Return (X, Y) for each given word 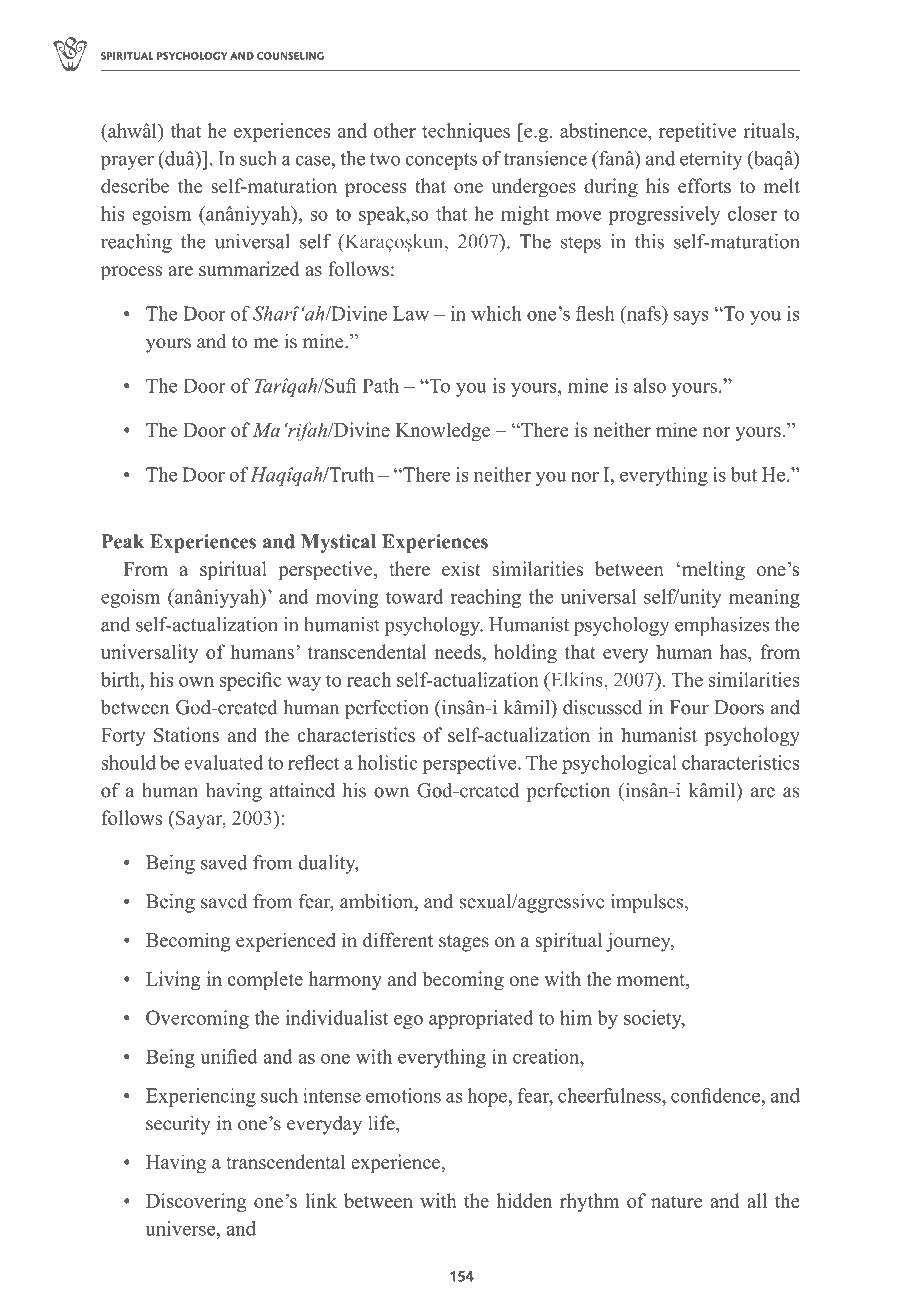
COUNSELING (290, 56)
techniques (466, 132)
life (382, 1123)
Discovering (196, 1202)
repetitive (697, 132)
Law (411, 313)
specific (251, 681)
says (691, 318)
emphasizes (722, 626)
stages (464, 943)
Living (173, 981)
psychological (619, 764)
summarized (249, 268)
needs (458, 651)
